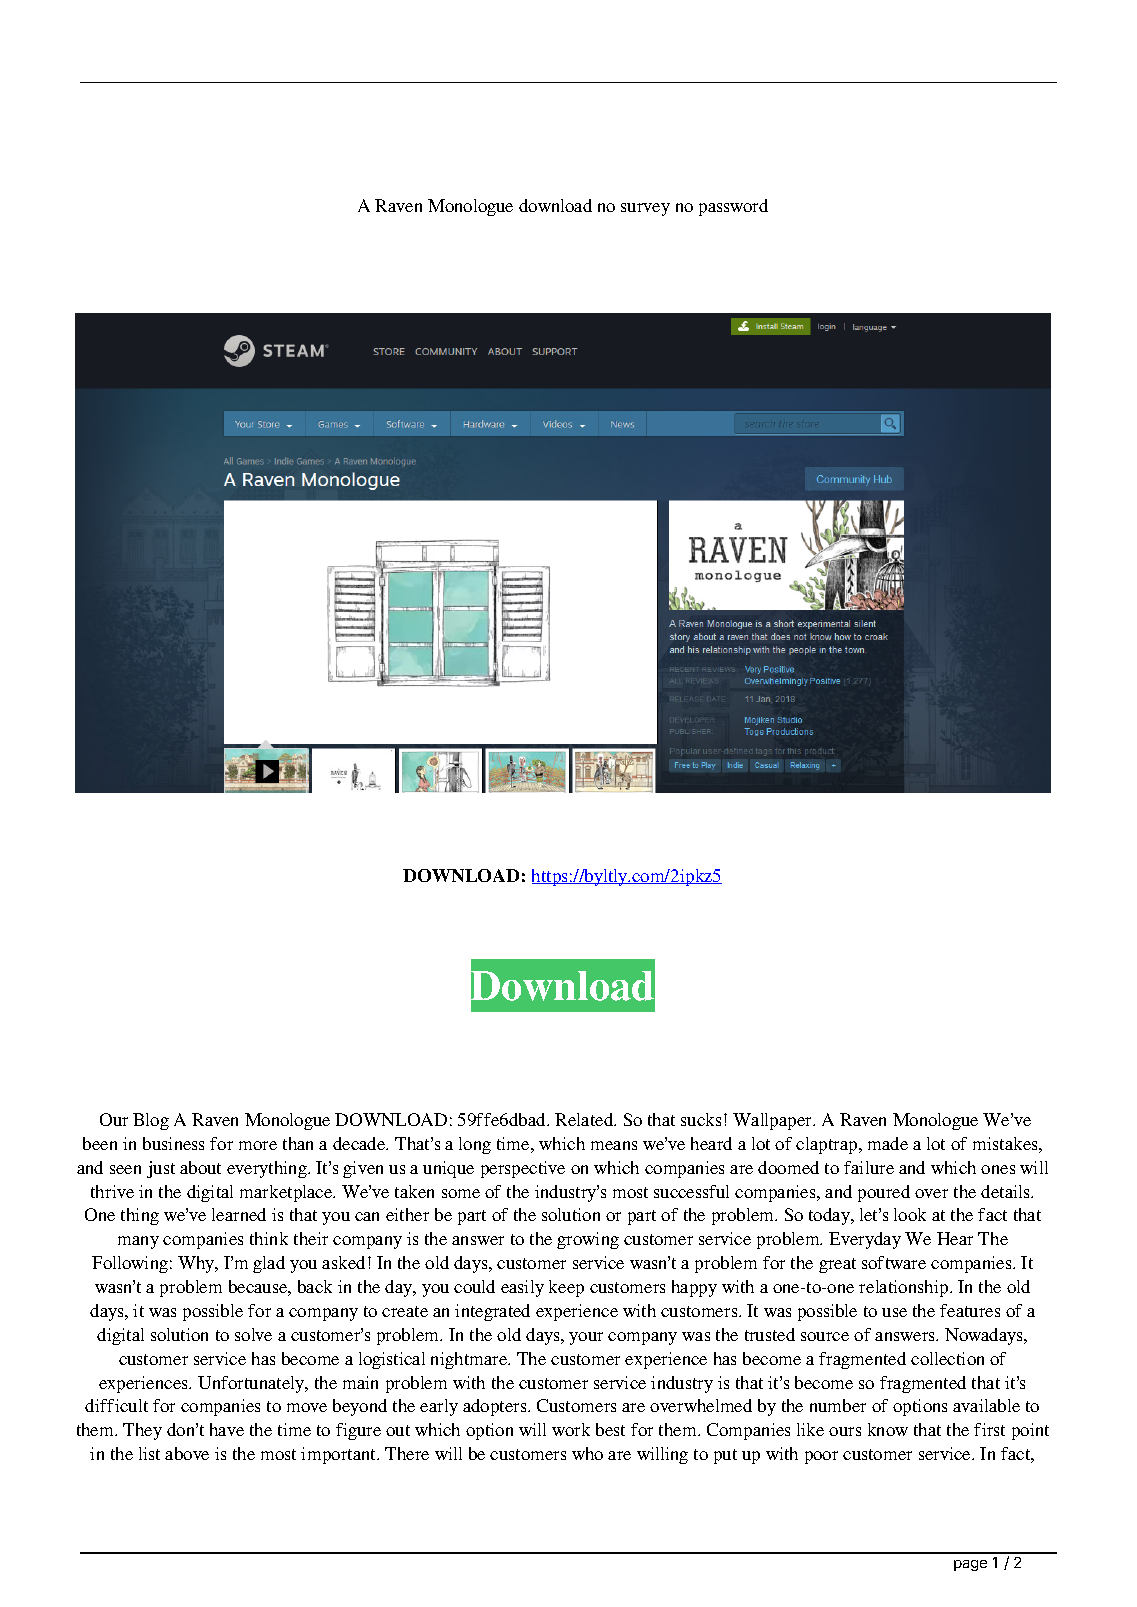 This image has height=1607, width=1137. I want to click on made, so click(888, 1143).
